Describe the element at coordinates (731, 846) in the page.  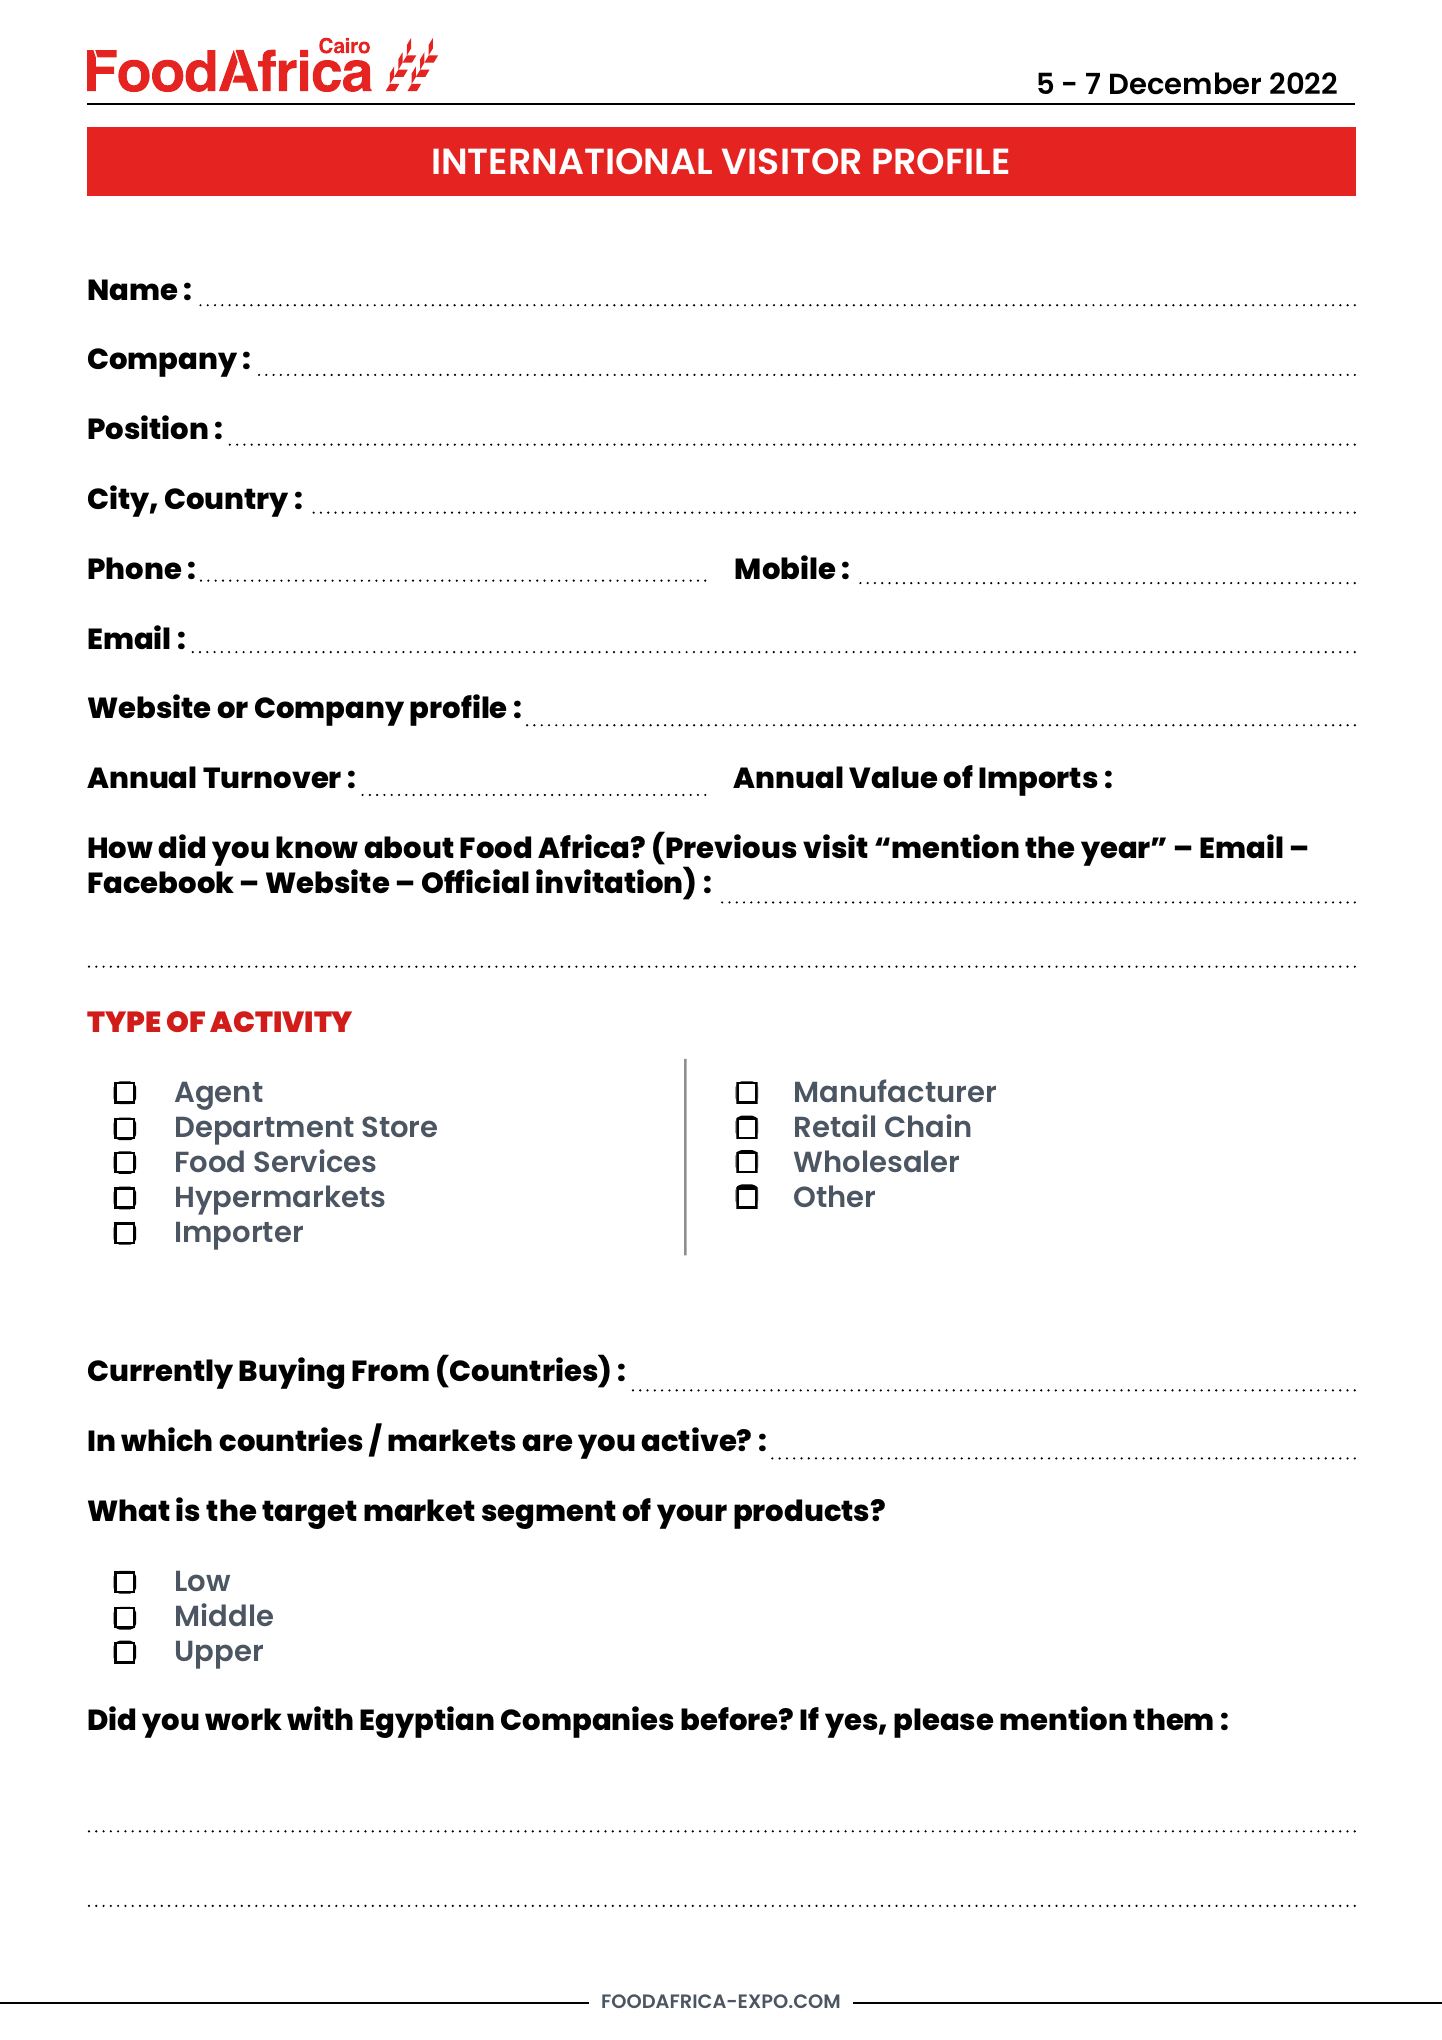
I see `Previous` at that location.
